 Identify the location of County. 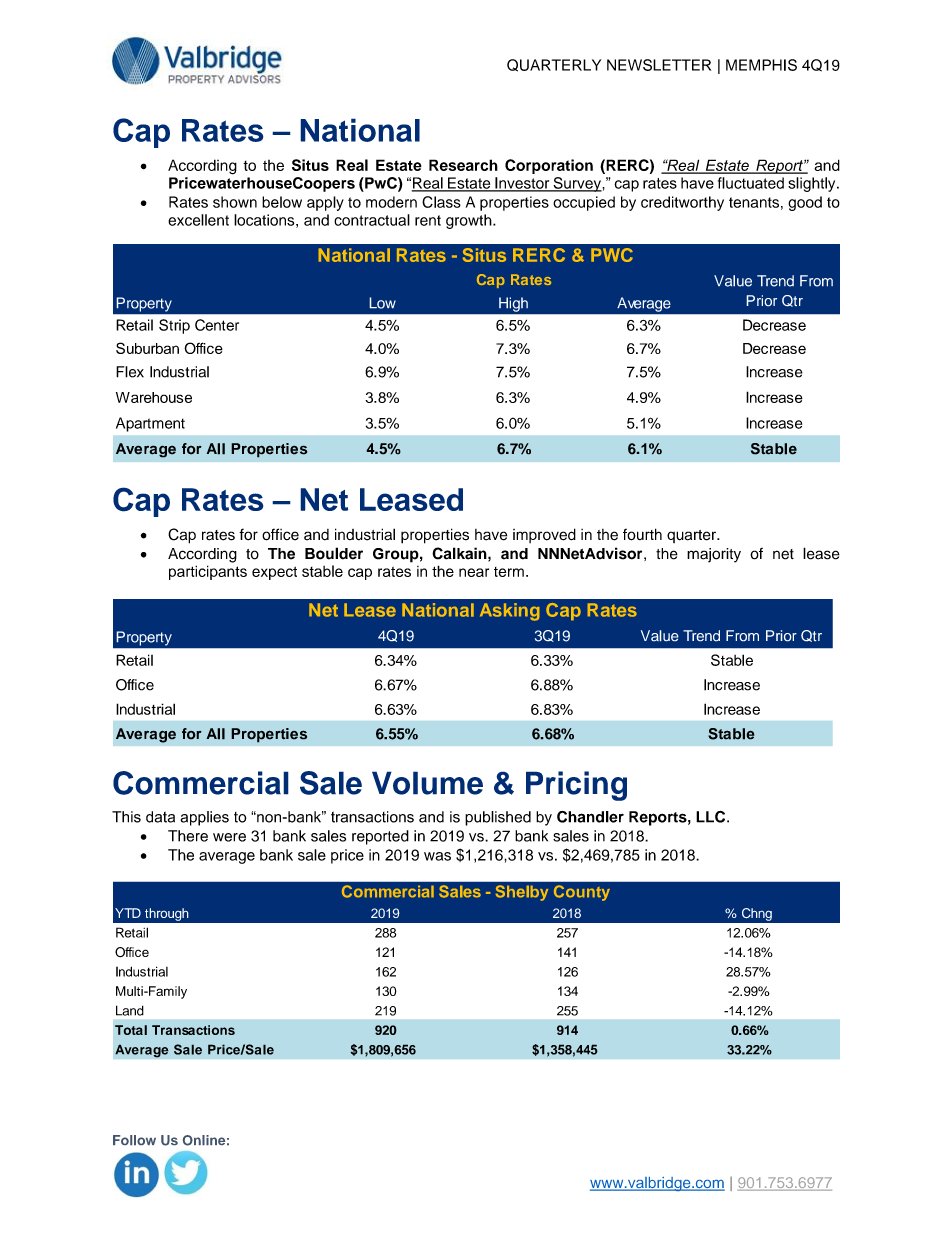
(582, 893).
